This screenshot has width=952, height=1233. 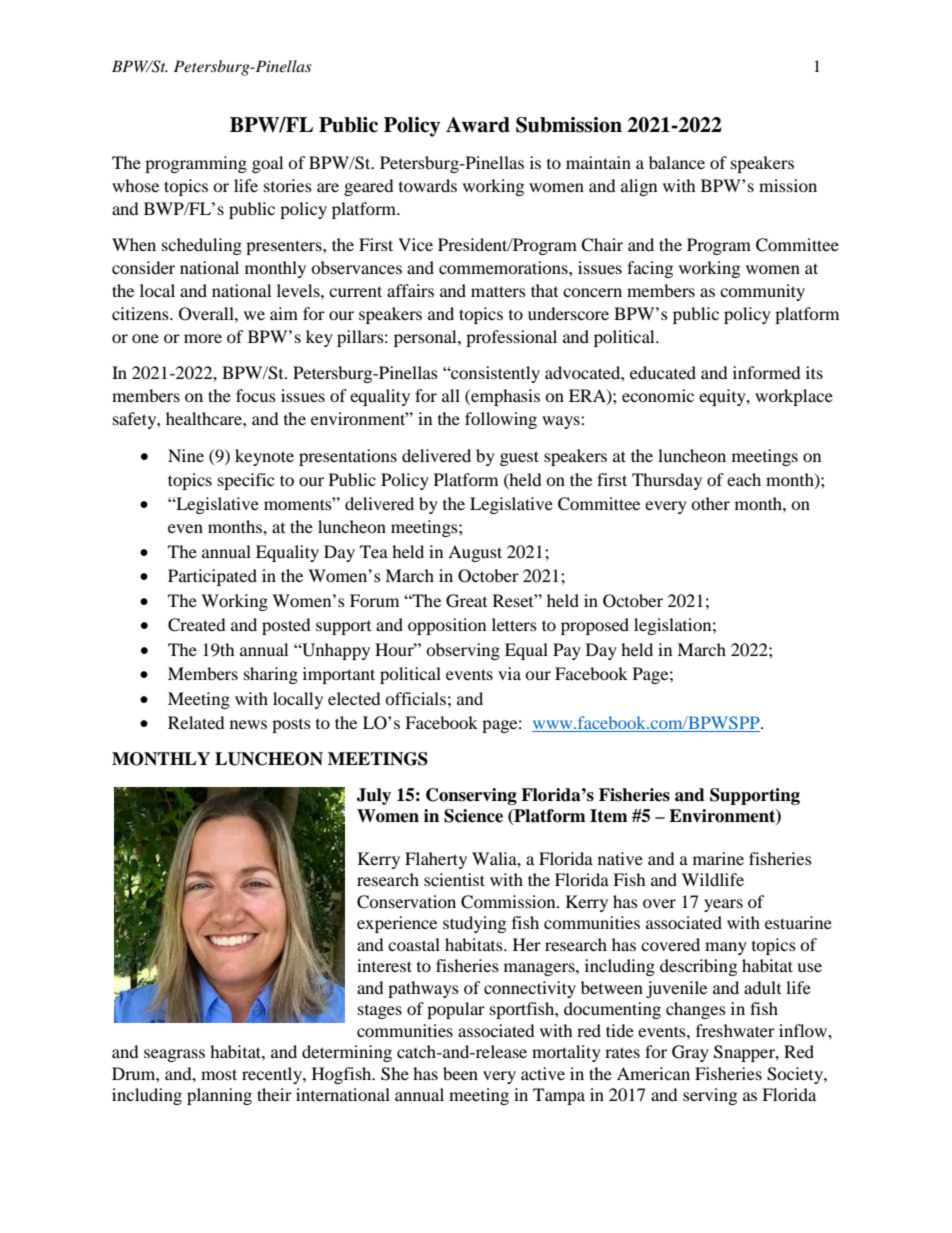 What do you see at coordinates (267, 164) in the screenshot?
I see `goal` at bounding box center [267, 164].
